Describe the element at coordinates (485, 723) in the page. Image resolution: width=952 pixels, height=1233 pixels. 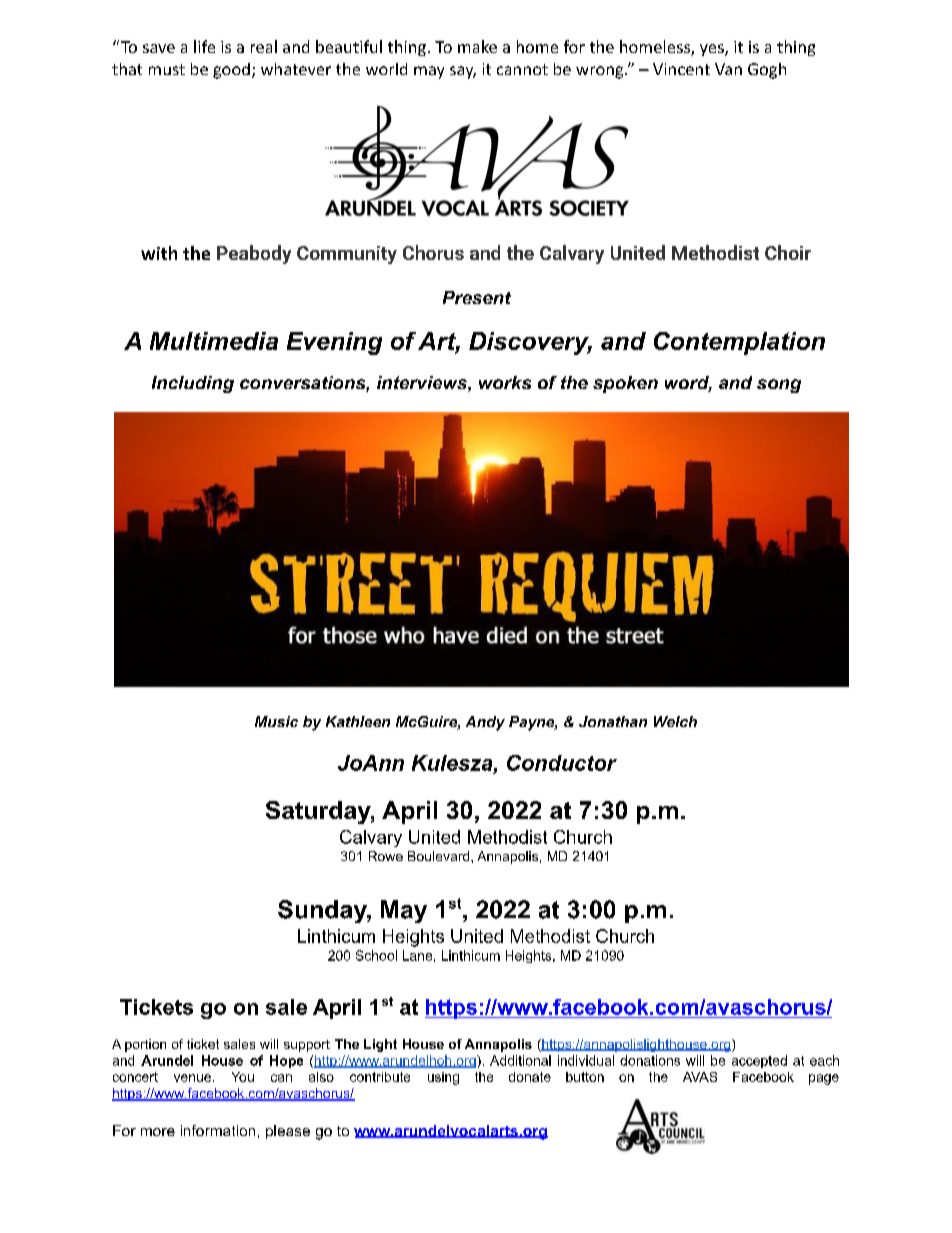
I see `Andy` at that location.
